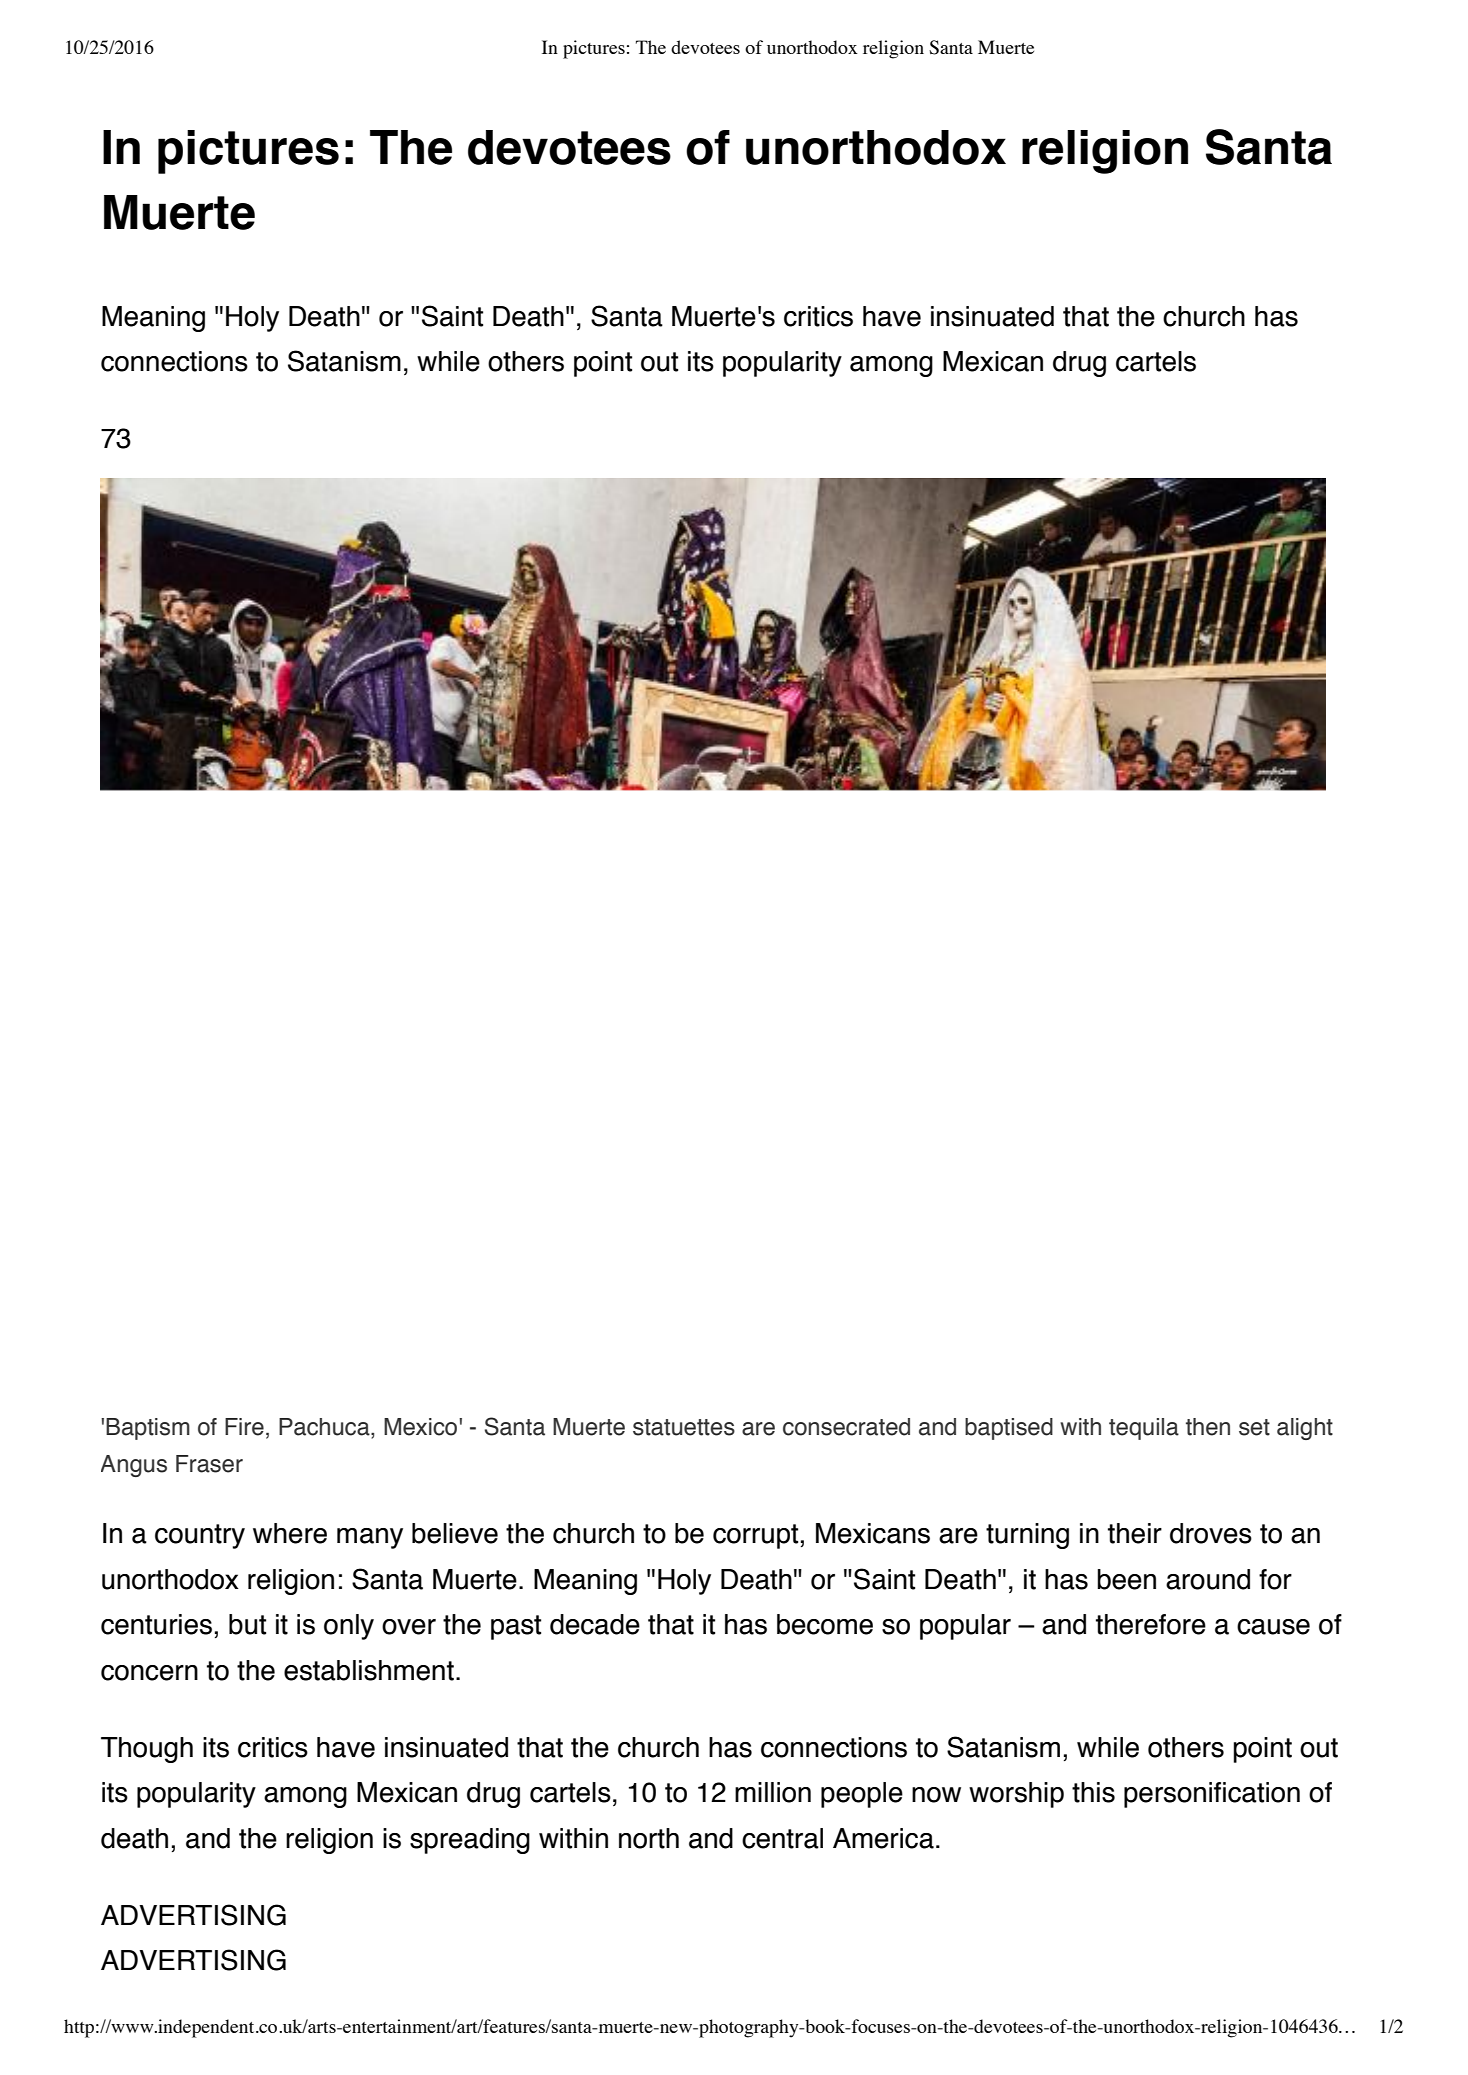 This screenshot has width=1468, height=2075. Describe the element at coordinates (470, 1841) in the screenshot. I see `spreading` at that location.
